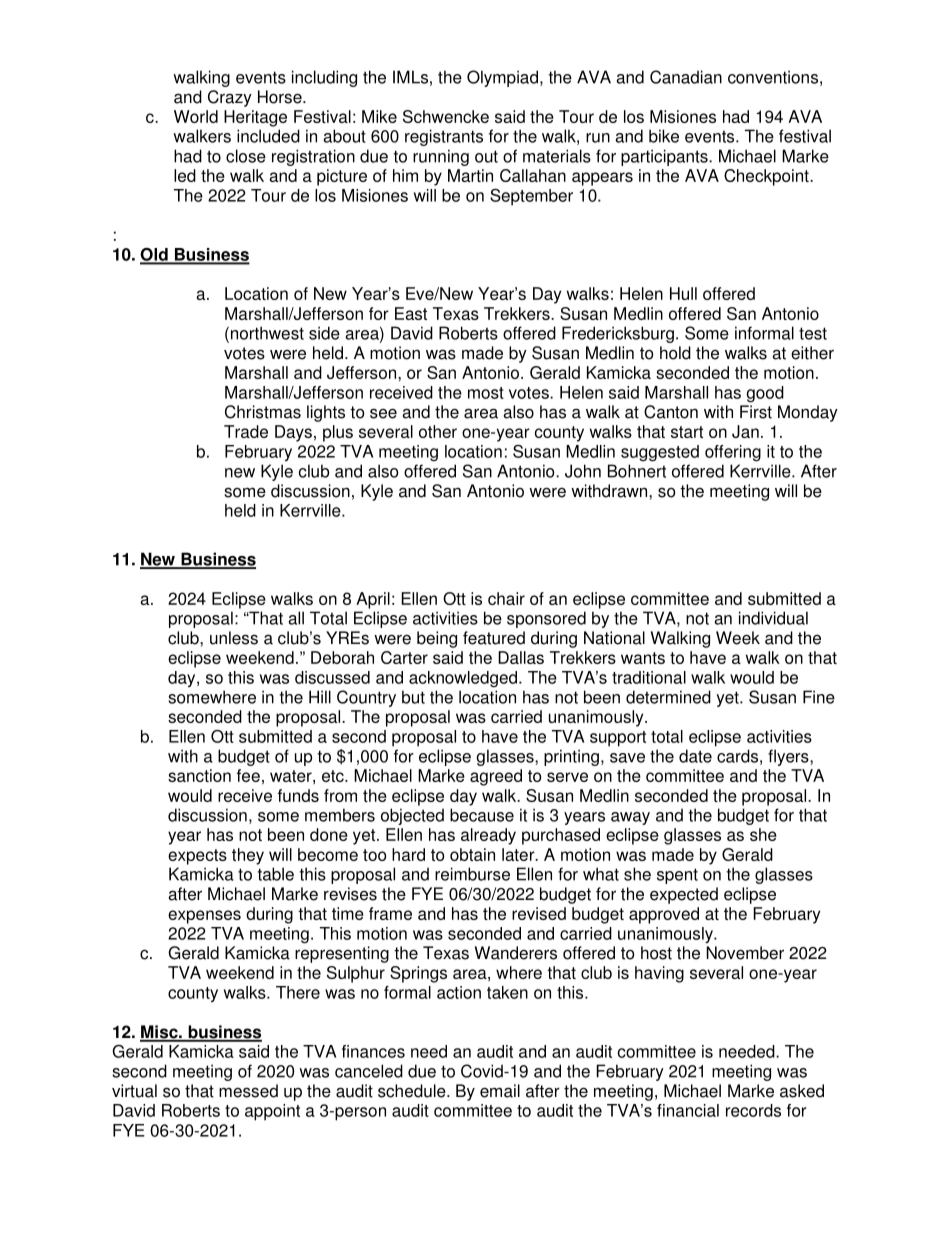  I want to click on Crazy, so click(230, 98).
